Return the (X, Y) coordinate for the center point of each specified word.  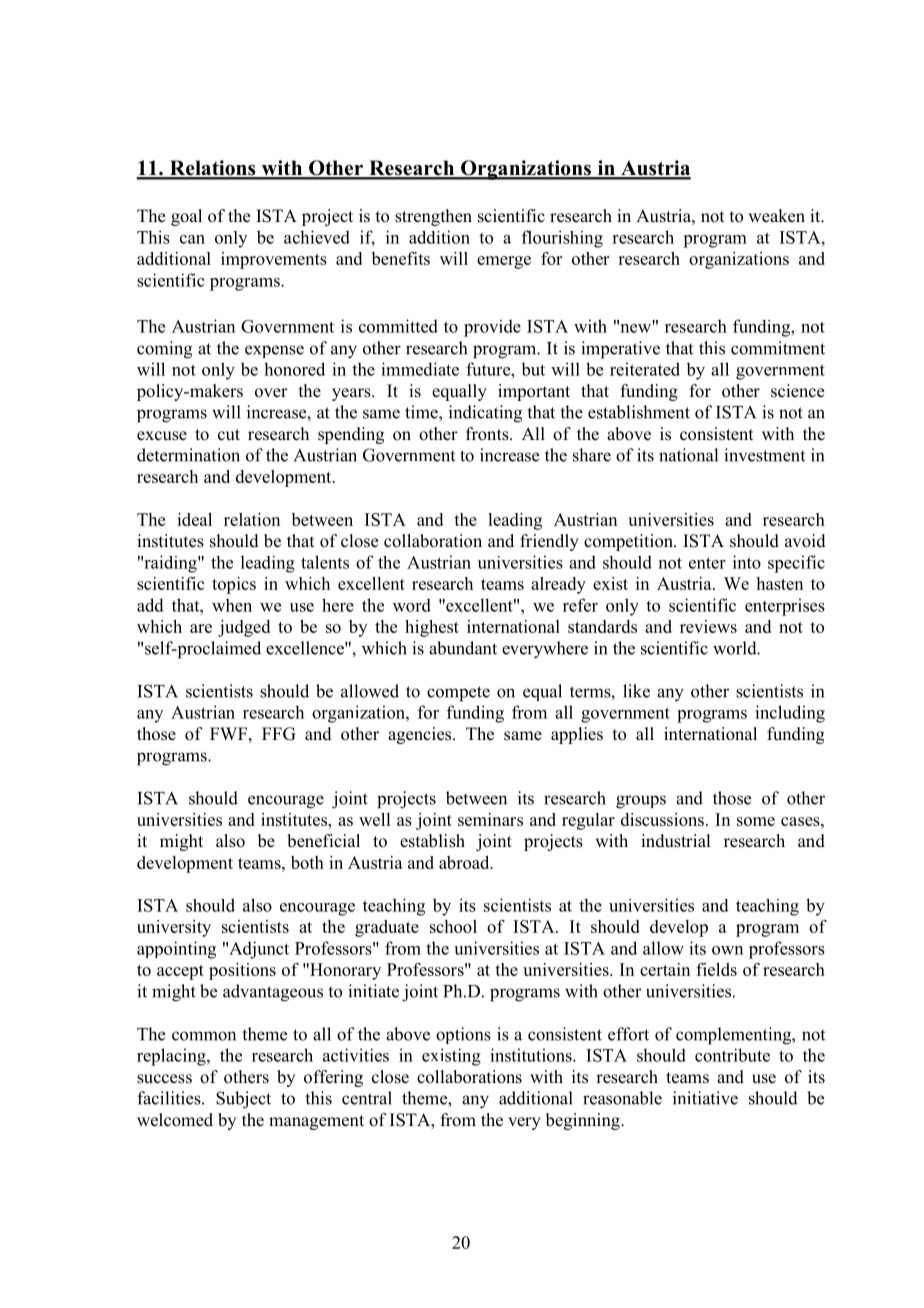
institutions (532, 1055)
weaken (776, 216)
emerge (504, 262)
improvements (274, 260)
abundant (463, 648)
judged (244, 628)
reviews (708, 626)
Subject (243, 1100)
